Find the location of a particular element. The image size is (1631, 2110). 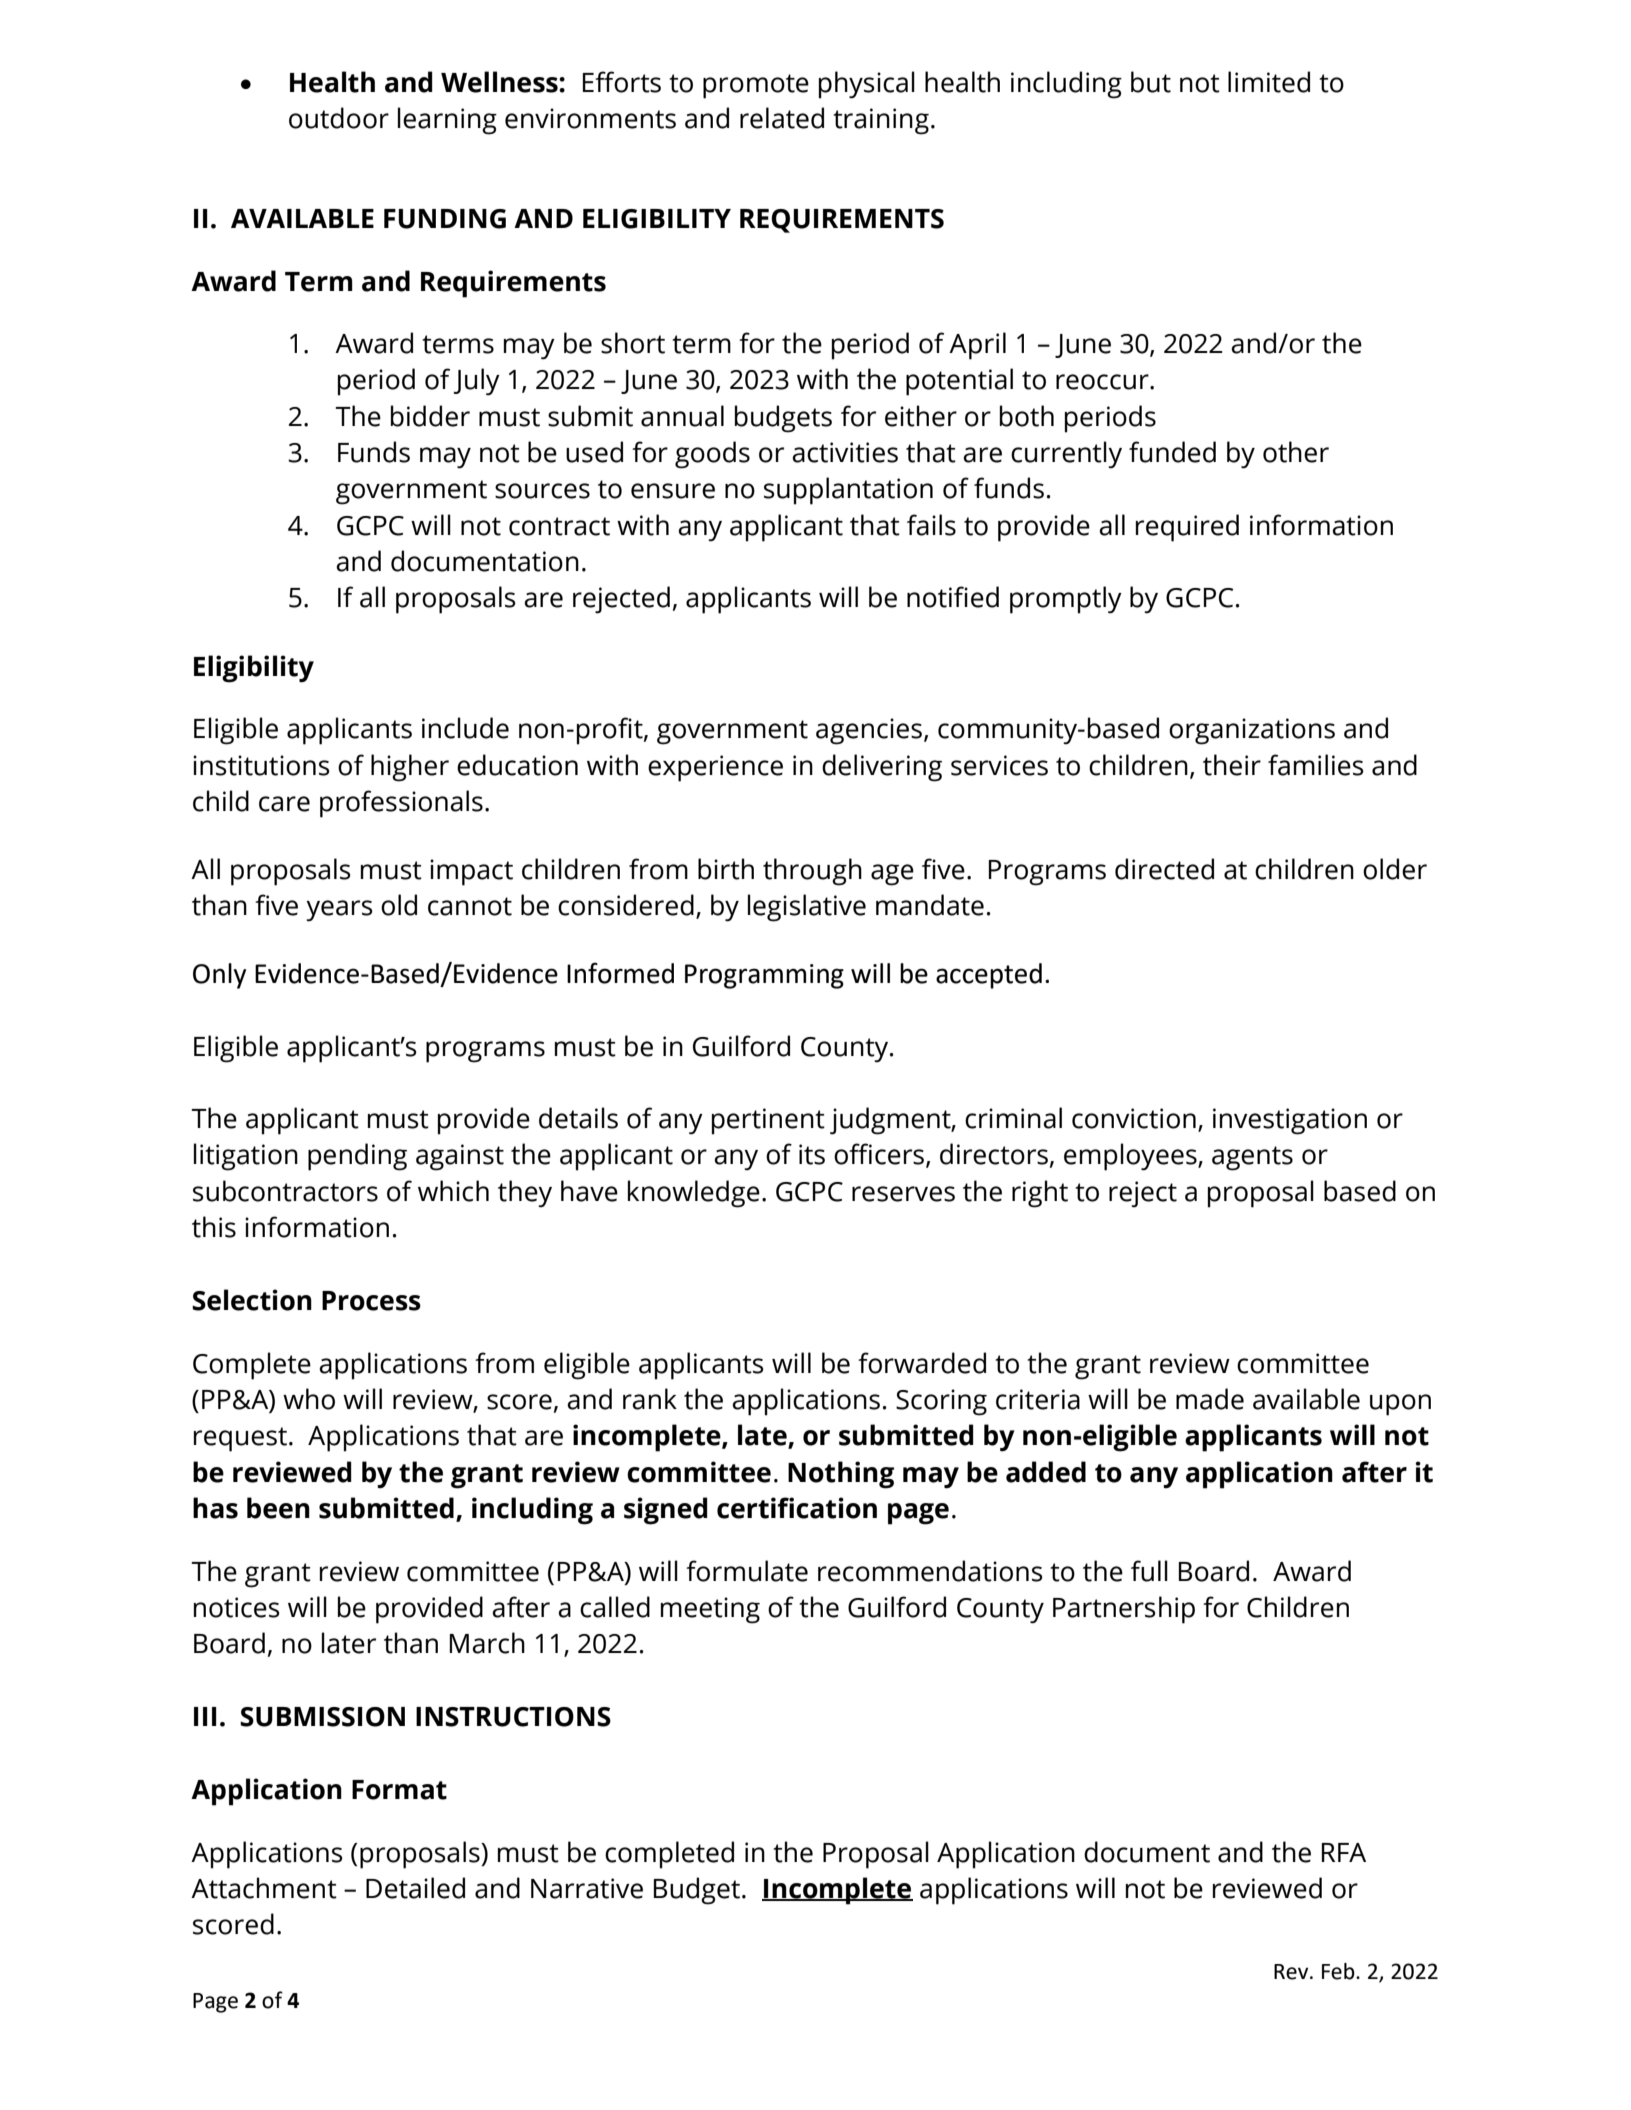

been is located at coordinates (278, 1508).
